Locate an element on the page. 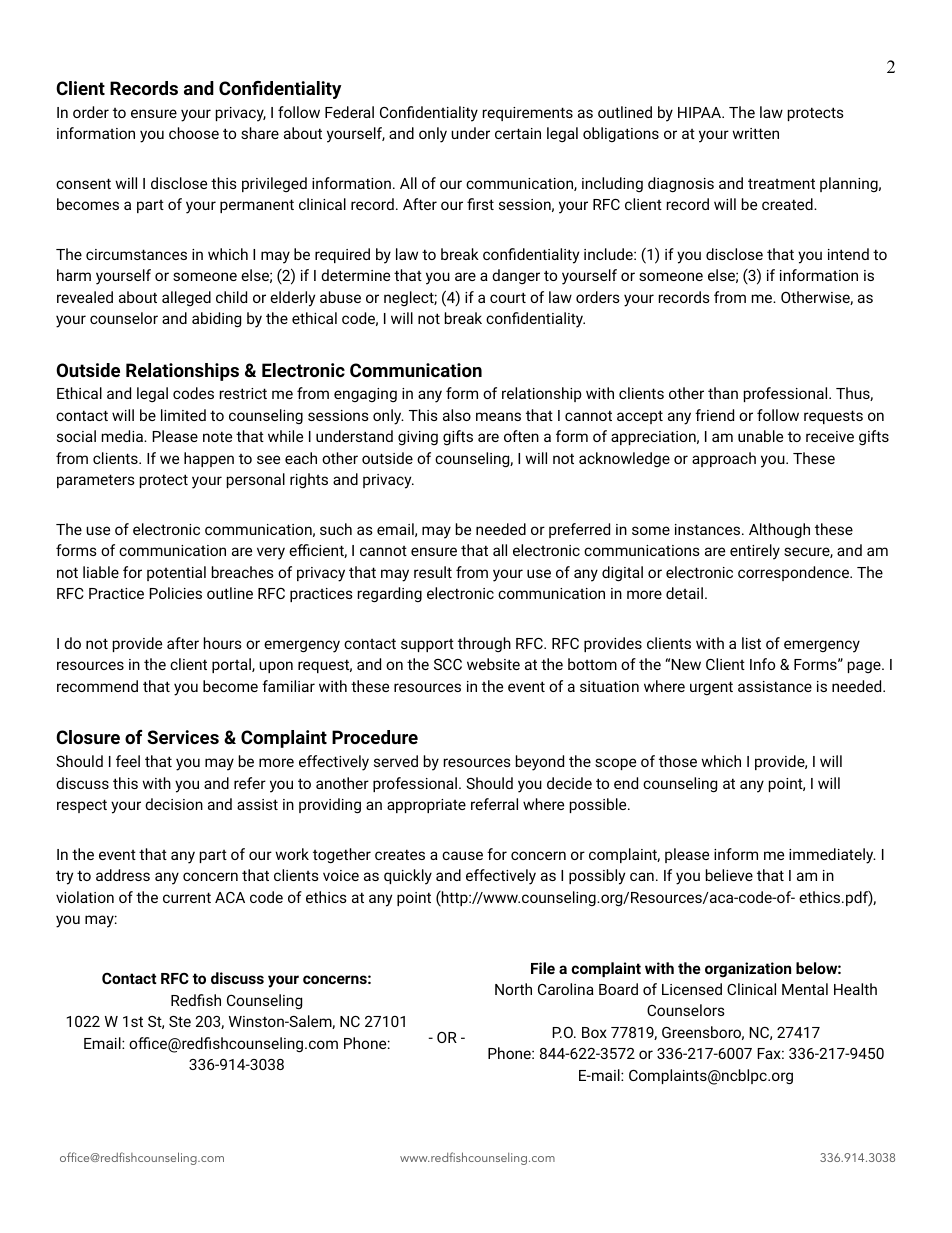  urgent is located at coordinates (711, 688).
